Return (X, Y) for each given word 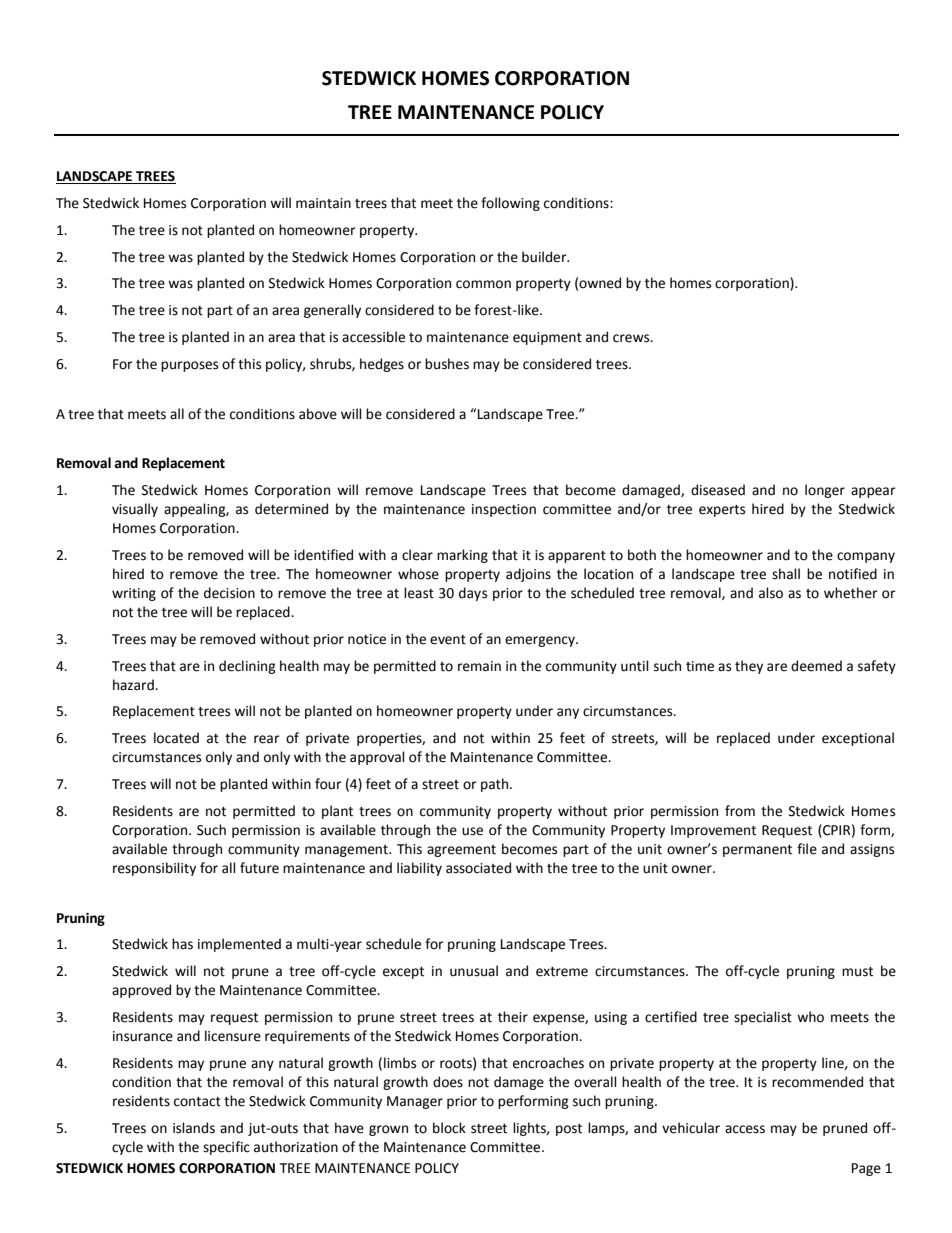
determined (291, 509)
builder (545, 257)
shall (786, 574)
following (510, 204)
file (807, 849)
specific (226, 1148)
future (259, 868)
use (472, 831)
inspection (504, 510)
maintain (323, 203)
